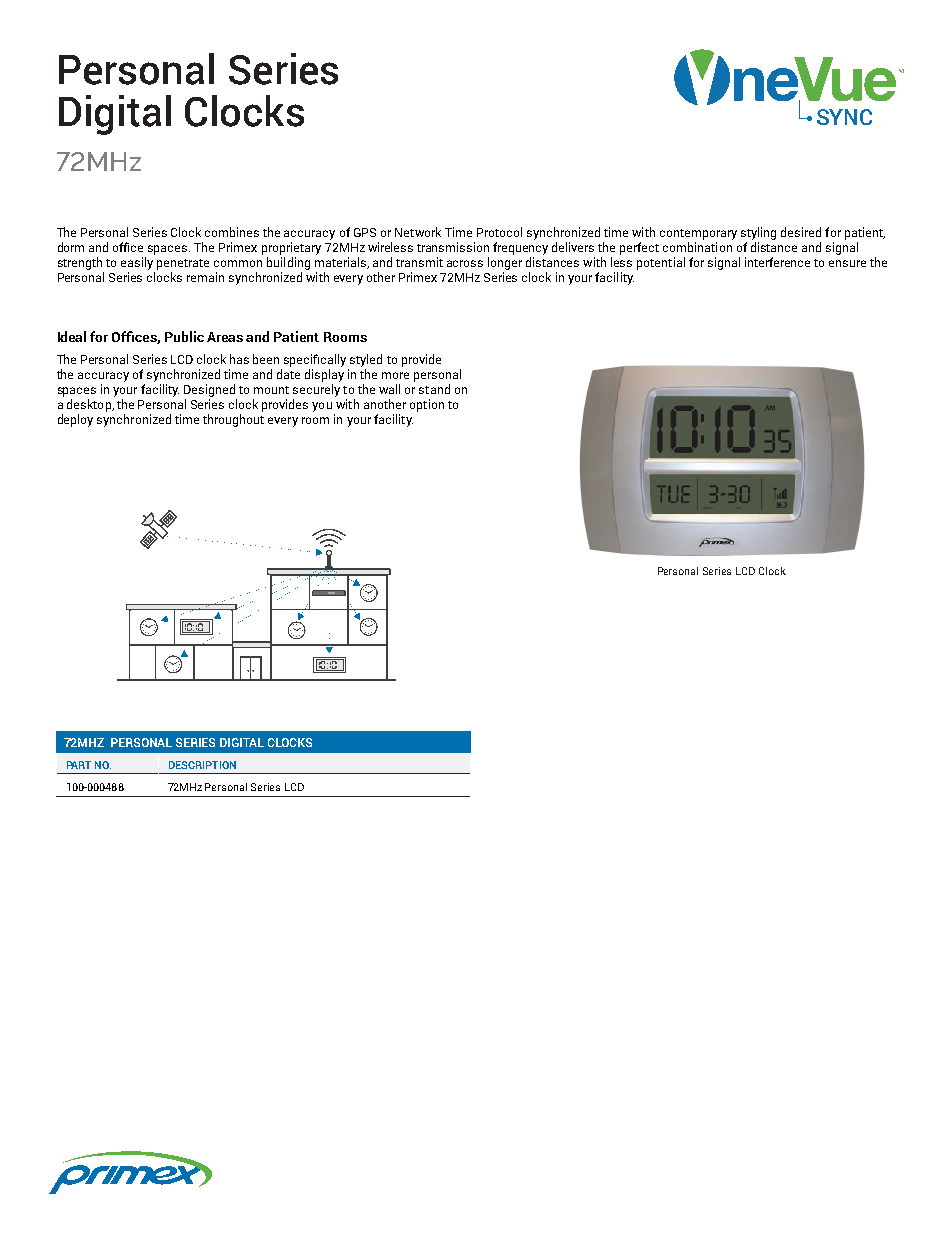  What do you see at coordinates (79, 765) in the screenshot?
I see `PART` at bounding box center [79, 765].
